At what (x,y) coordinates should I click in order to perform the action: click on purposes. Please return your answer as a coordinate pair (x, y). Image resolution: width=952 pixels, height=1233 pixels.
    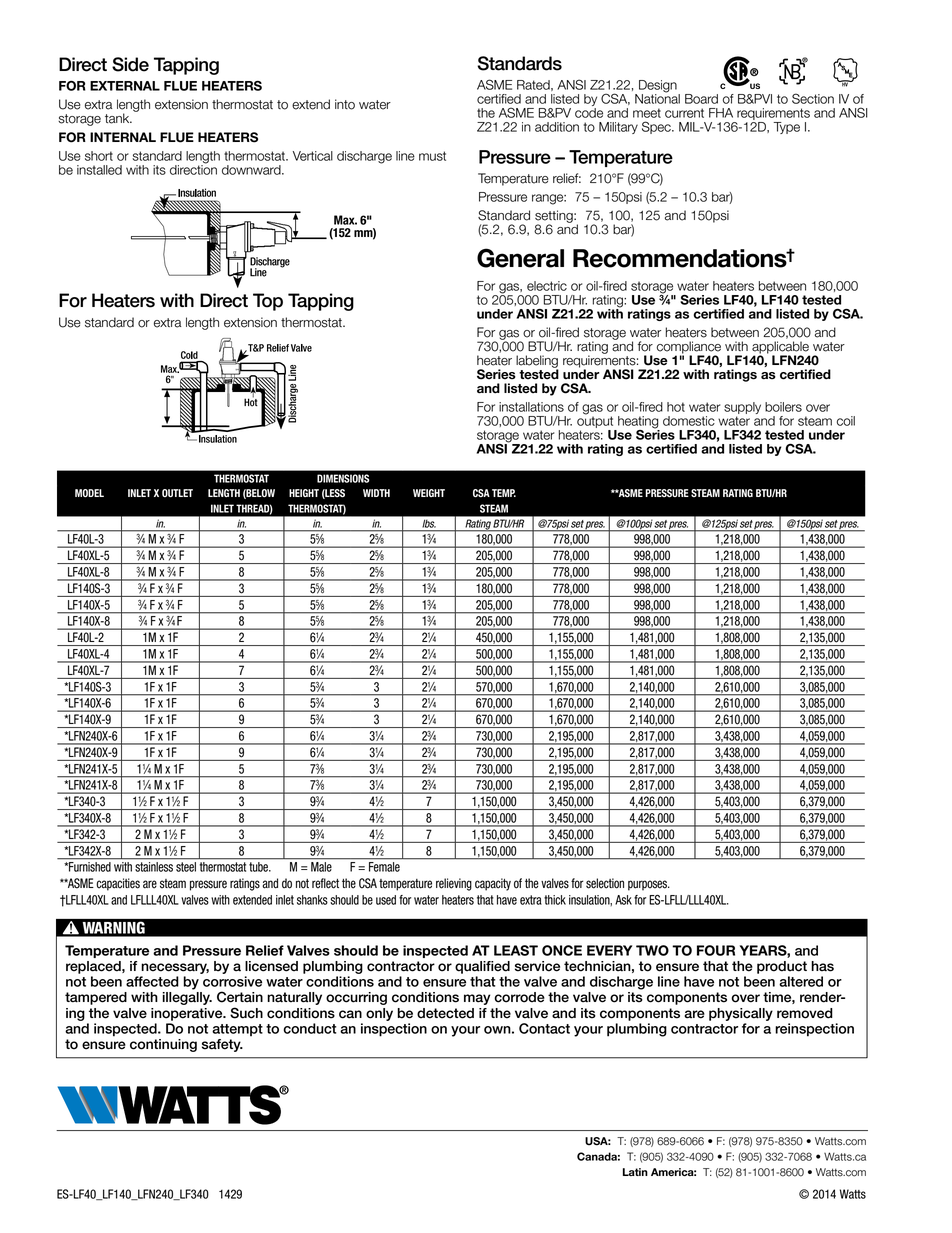
    Looking at the image, I should click on (648, 885).
